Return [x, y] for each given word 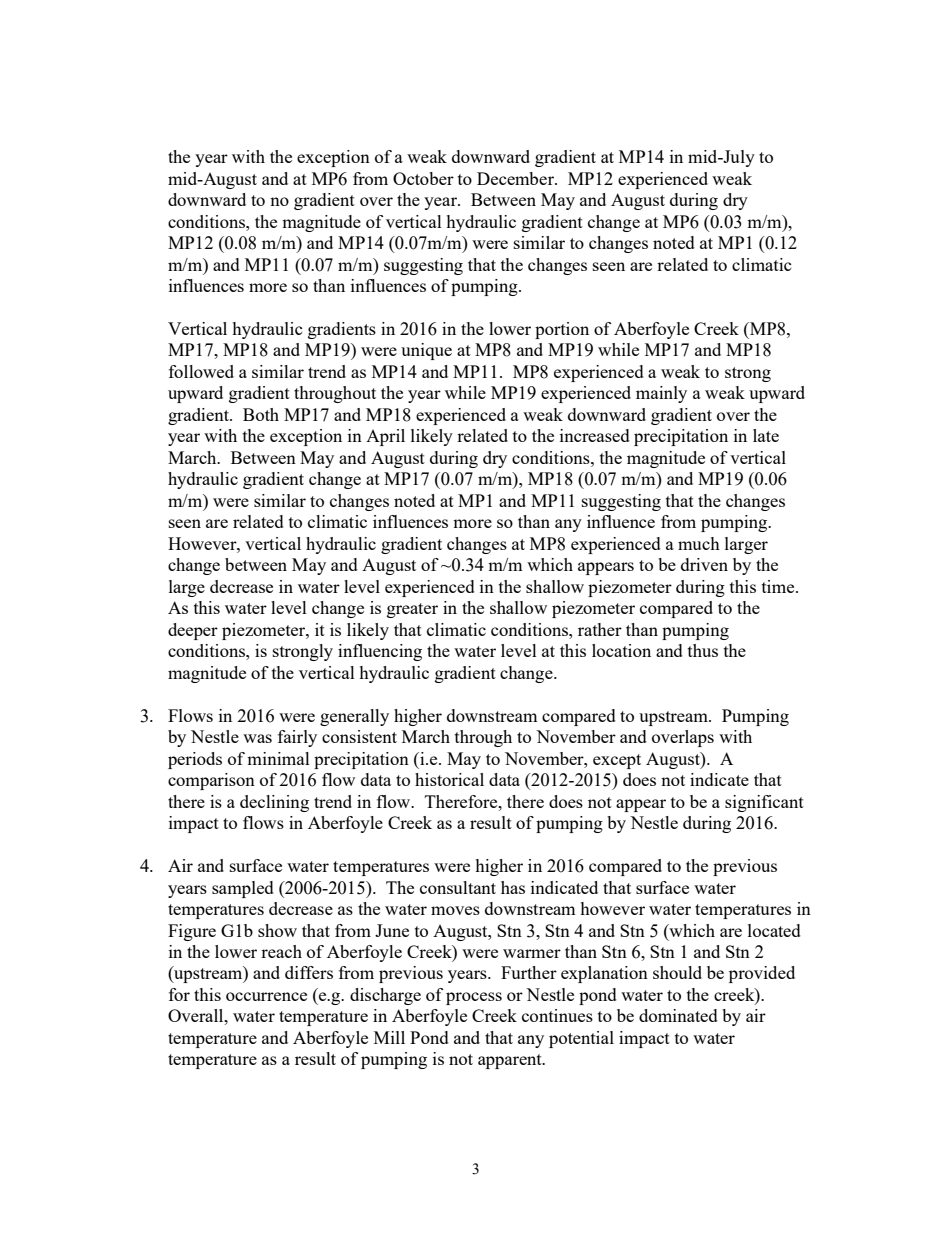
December [516, 178]
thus [703, 650]
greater [412, 610]
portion [562, 330]
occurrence [266, 996]
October [423, 178]
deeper [193, 631]
